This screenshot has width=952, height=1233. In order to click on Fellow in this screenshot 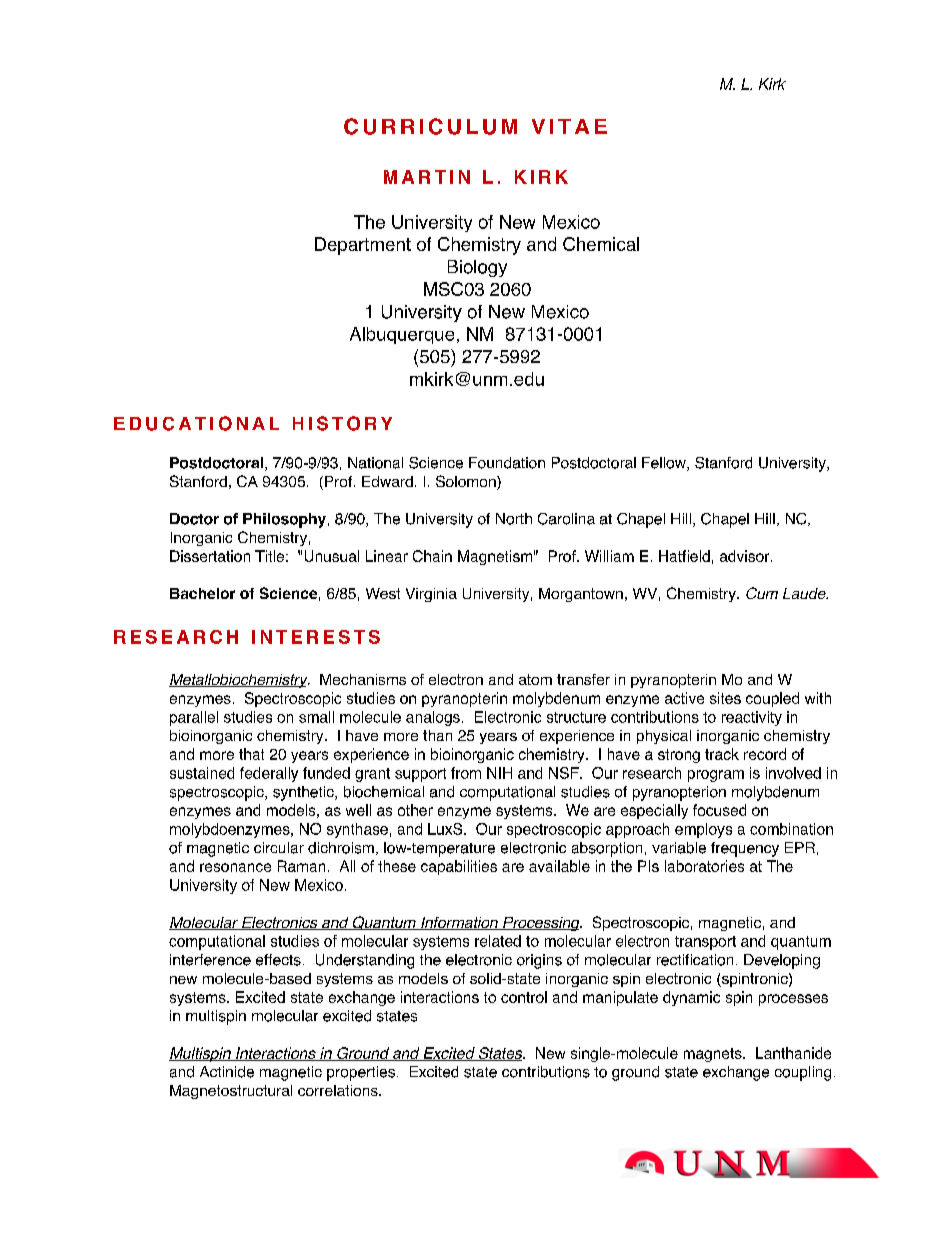, I will do `click(665, 464)`.
